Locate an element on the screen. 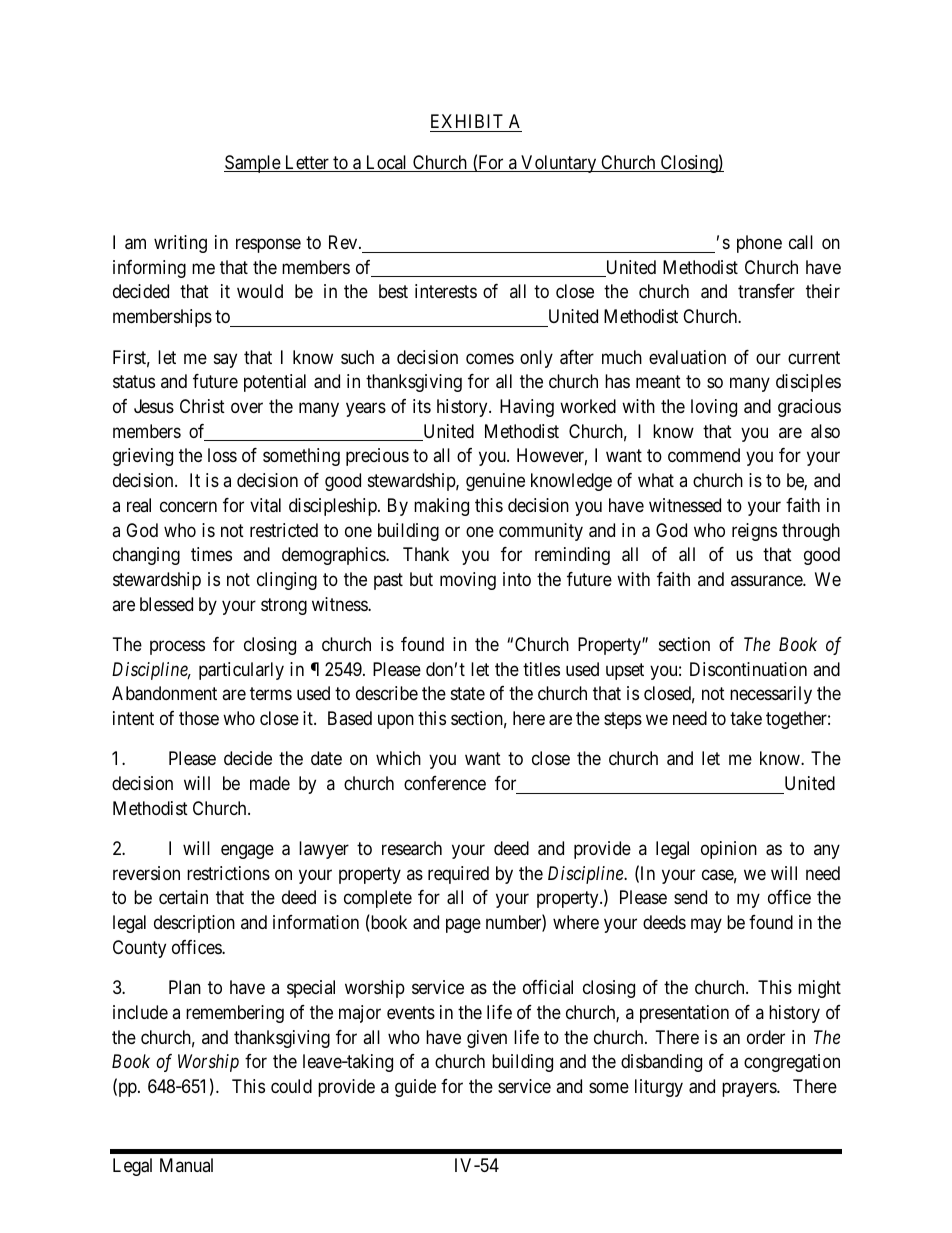  loss is located at coordinates (222, 455).
